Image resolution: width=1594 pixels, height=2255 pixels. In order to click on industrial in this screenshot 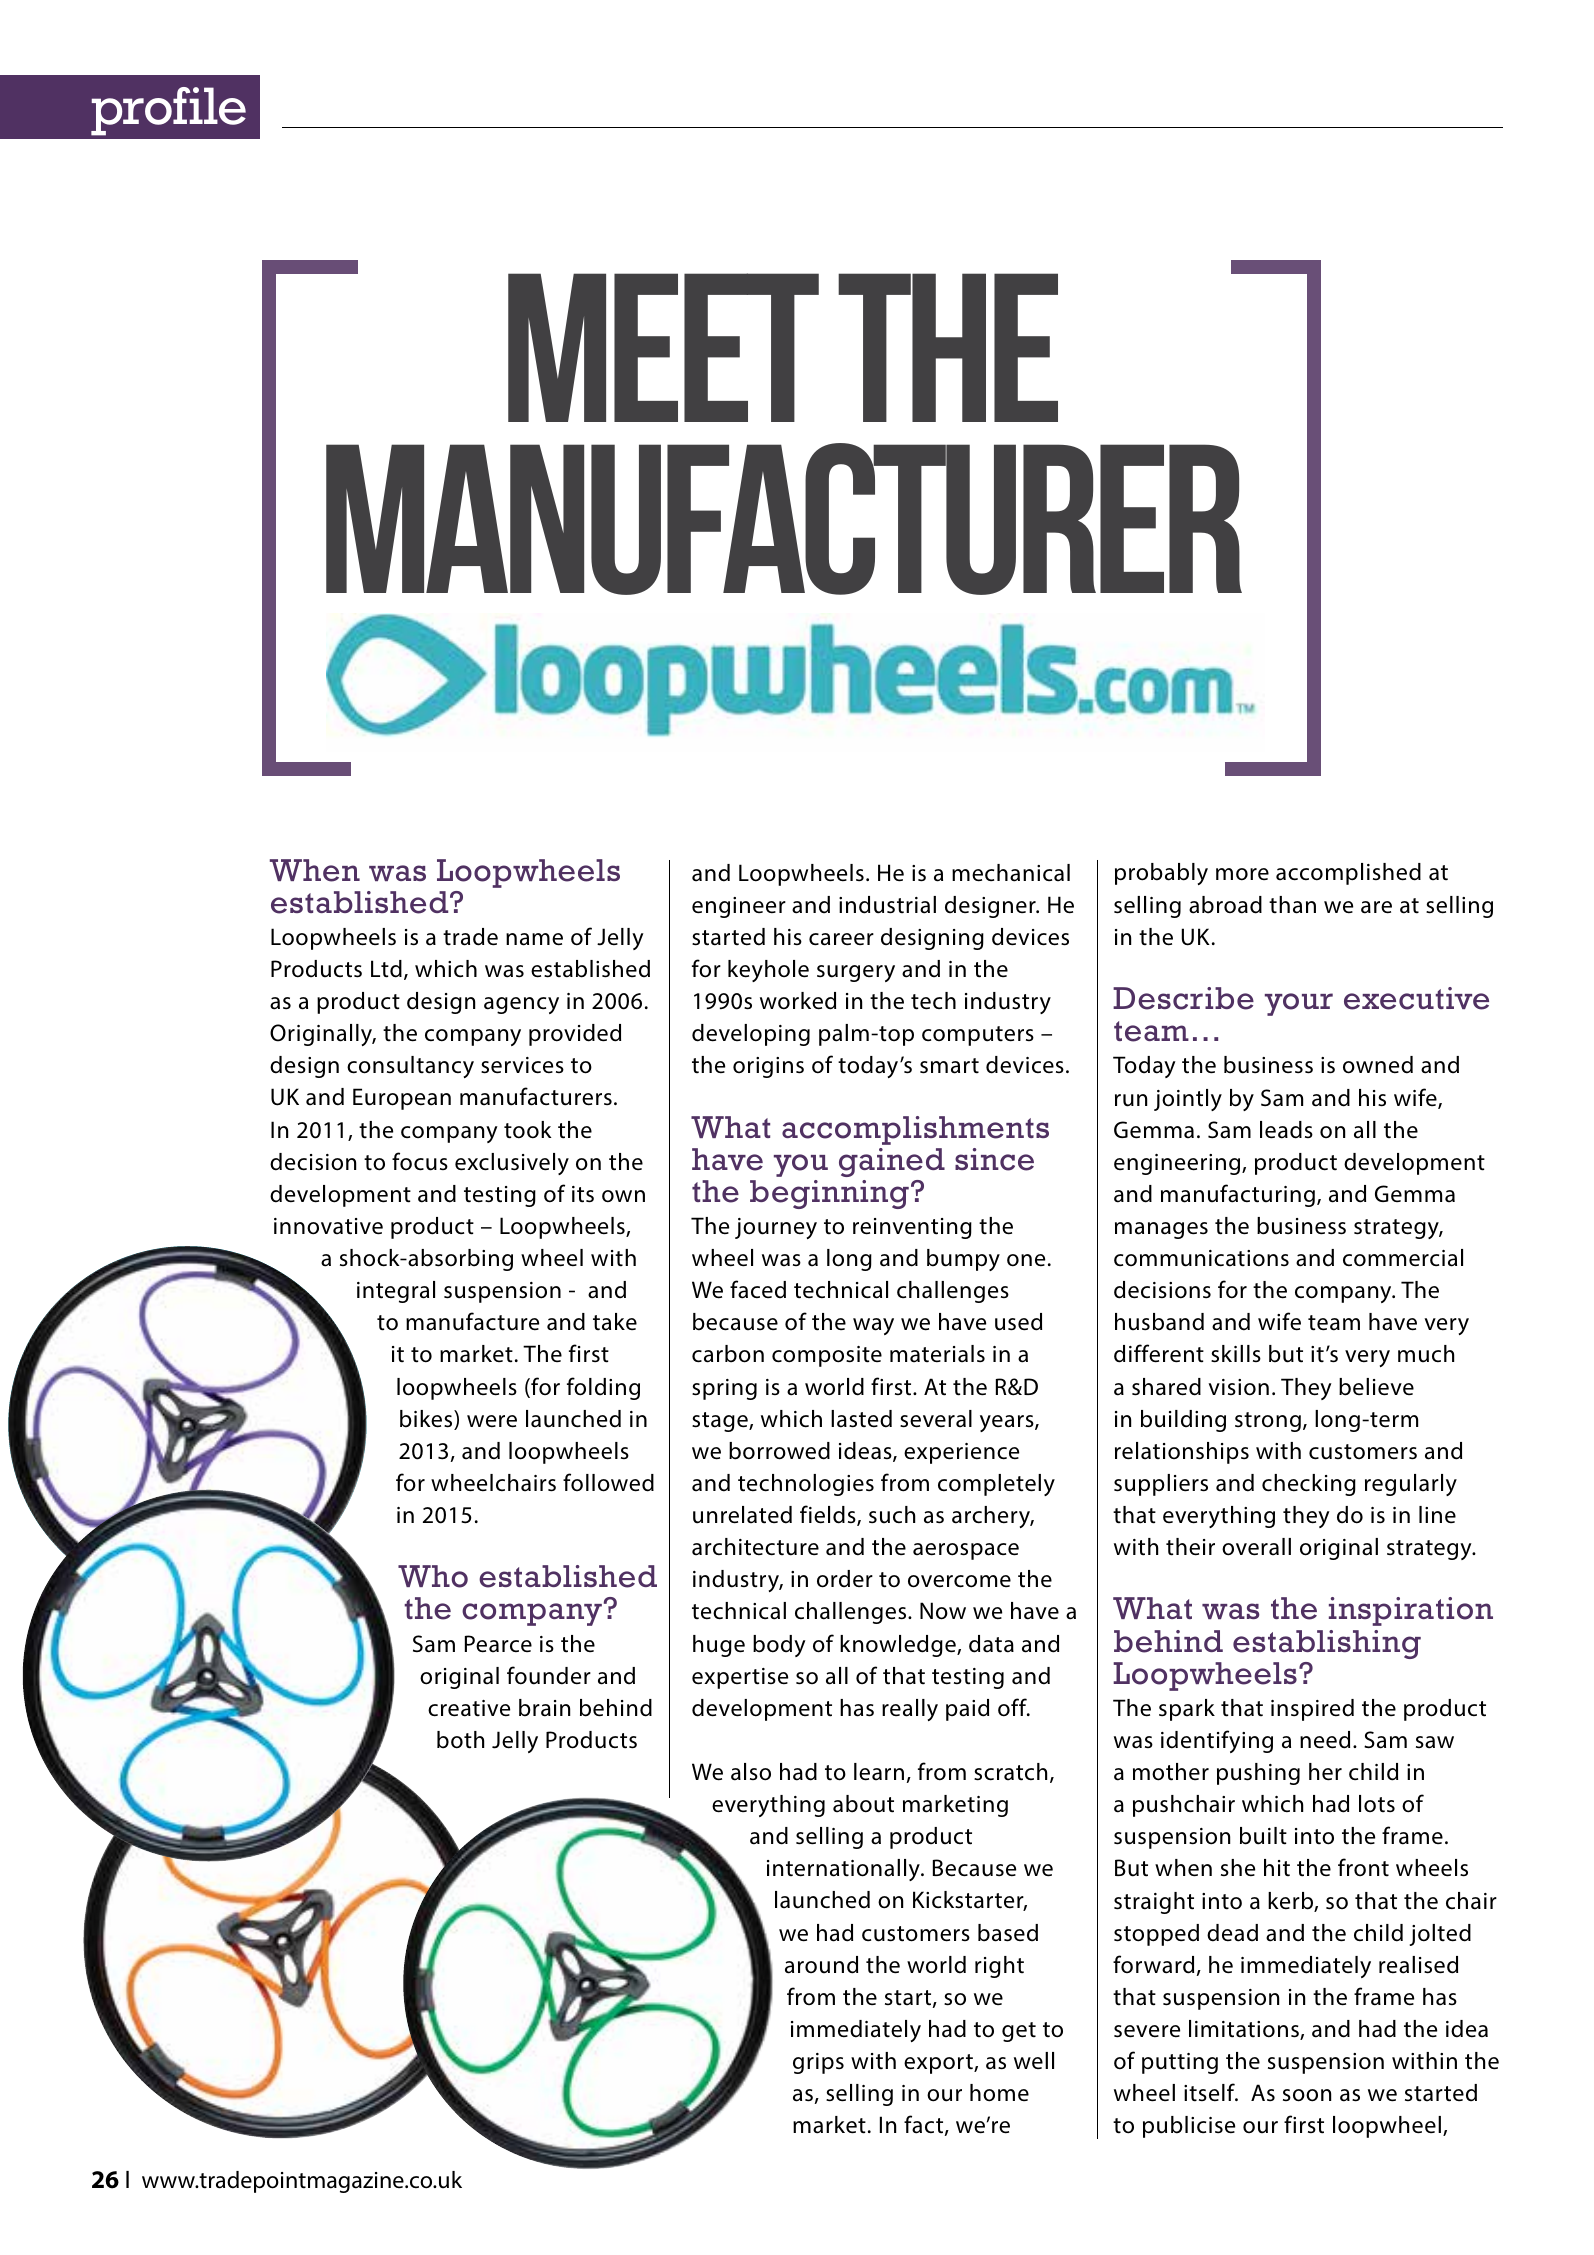, I will do `click(887, 905)`.
